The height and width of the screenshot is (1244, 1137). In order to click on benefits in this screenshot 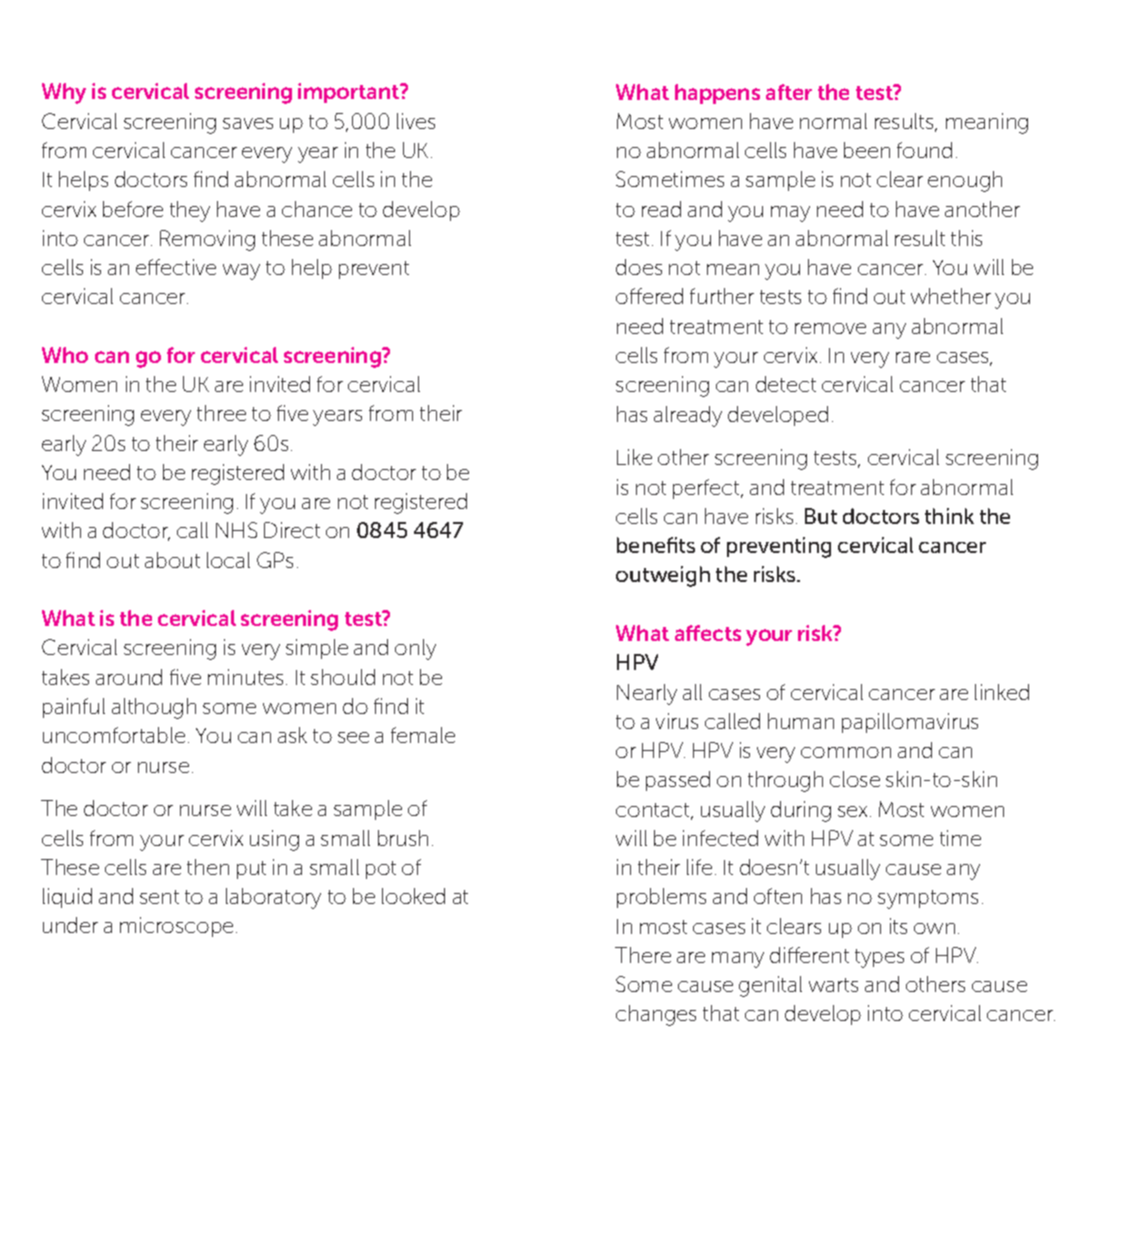, I will do `click(656, 545)`.
